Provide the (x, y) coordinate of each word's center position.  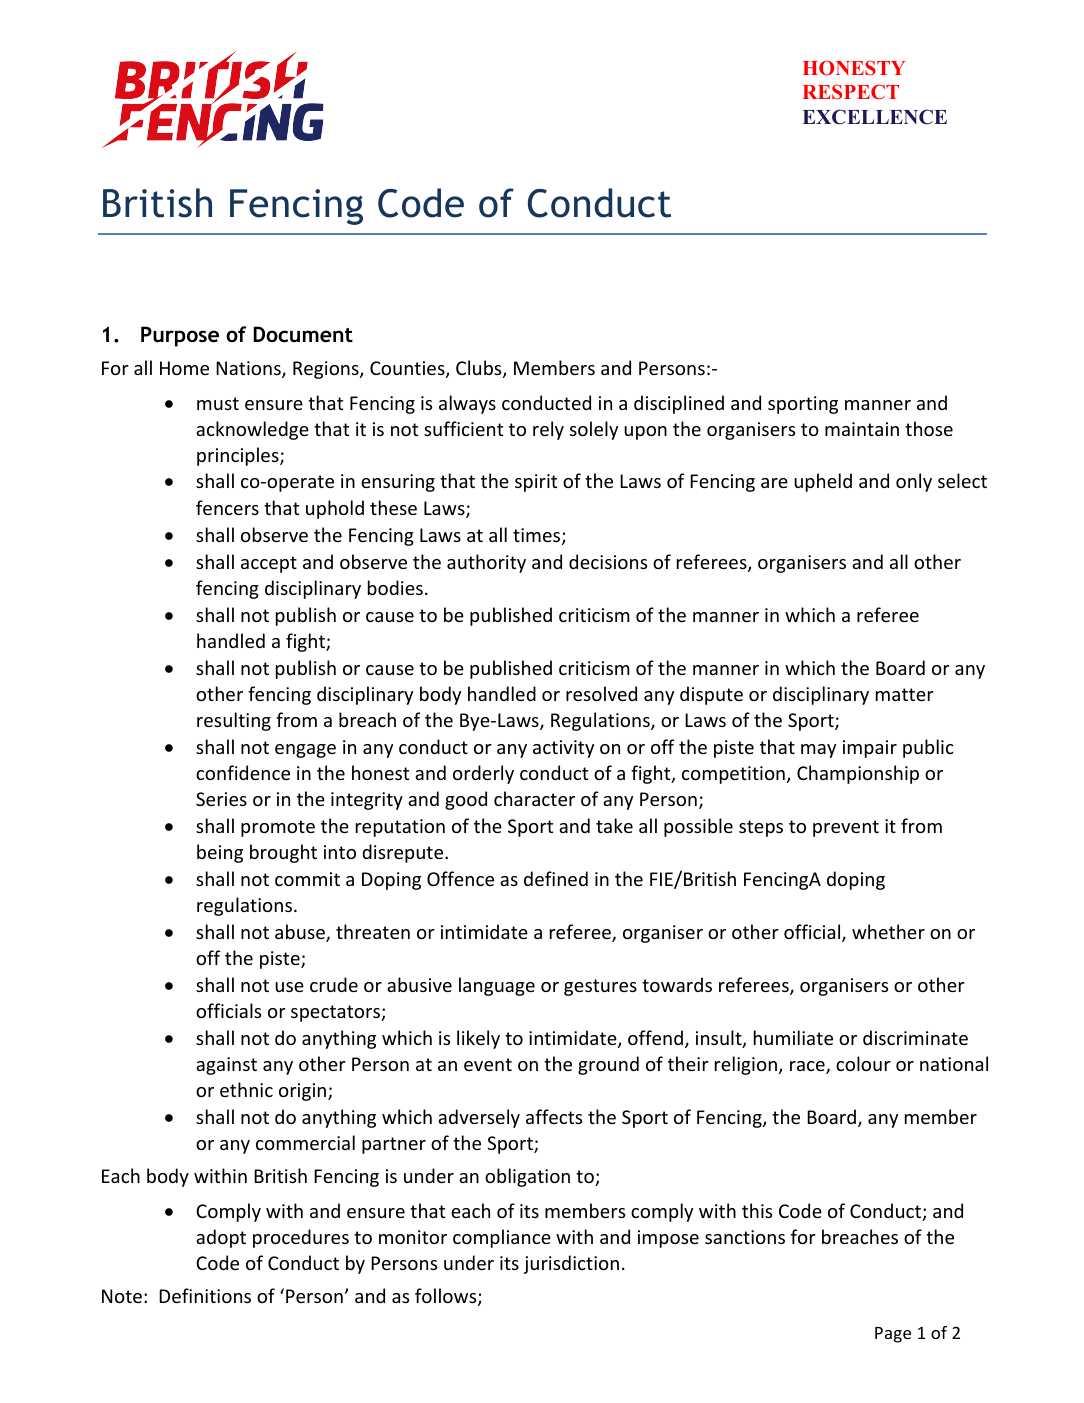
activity (563, 749)
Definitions (205, 1295)
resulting (234, 721)
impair (870, 749)
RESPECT (851, 92)
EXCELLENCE (875, 117)
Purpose (180, 336)
